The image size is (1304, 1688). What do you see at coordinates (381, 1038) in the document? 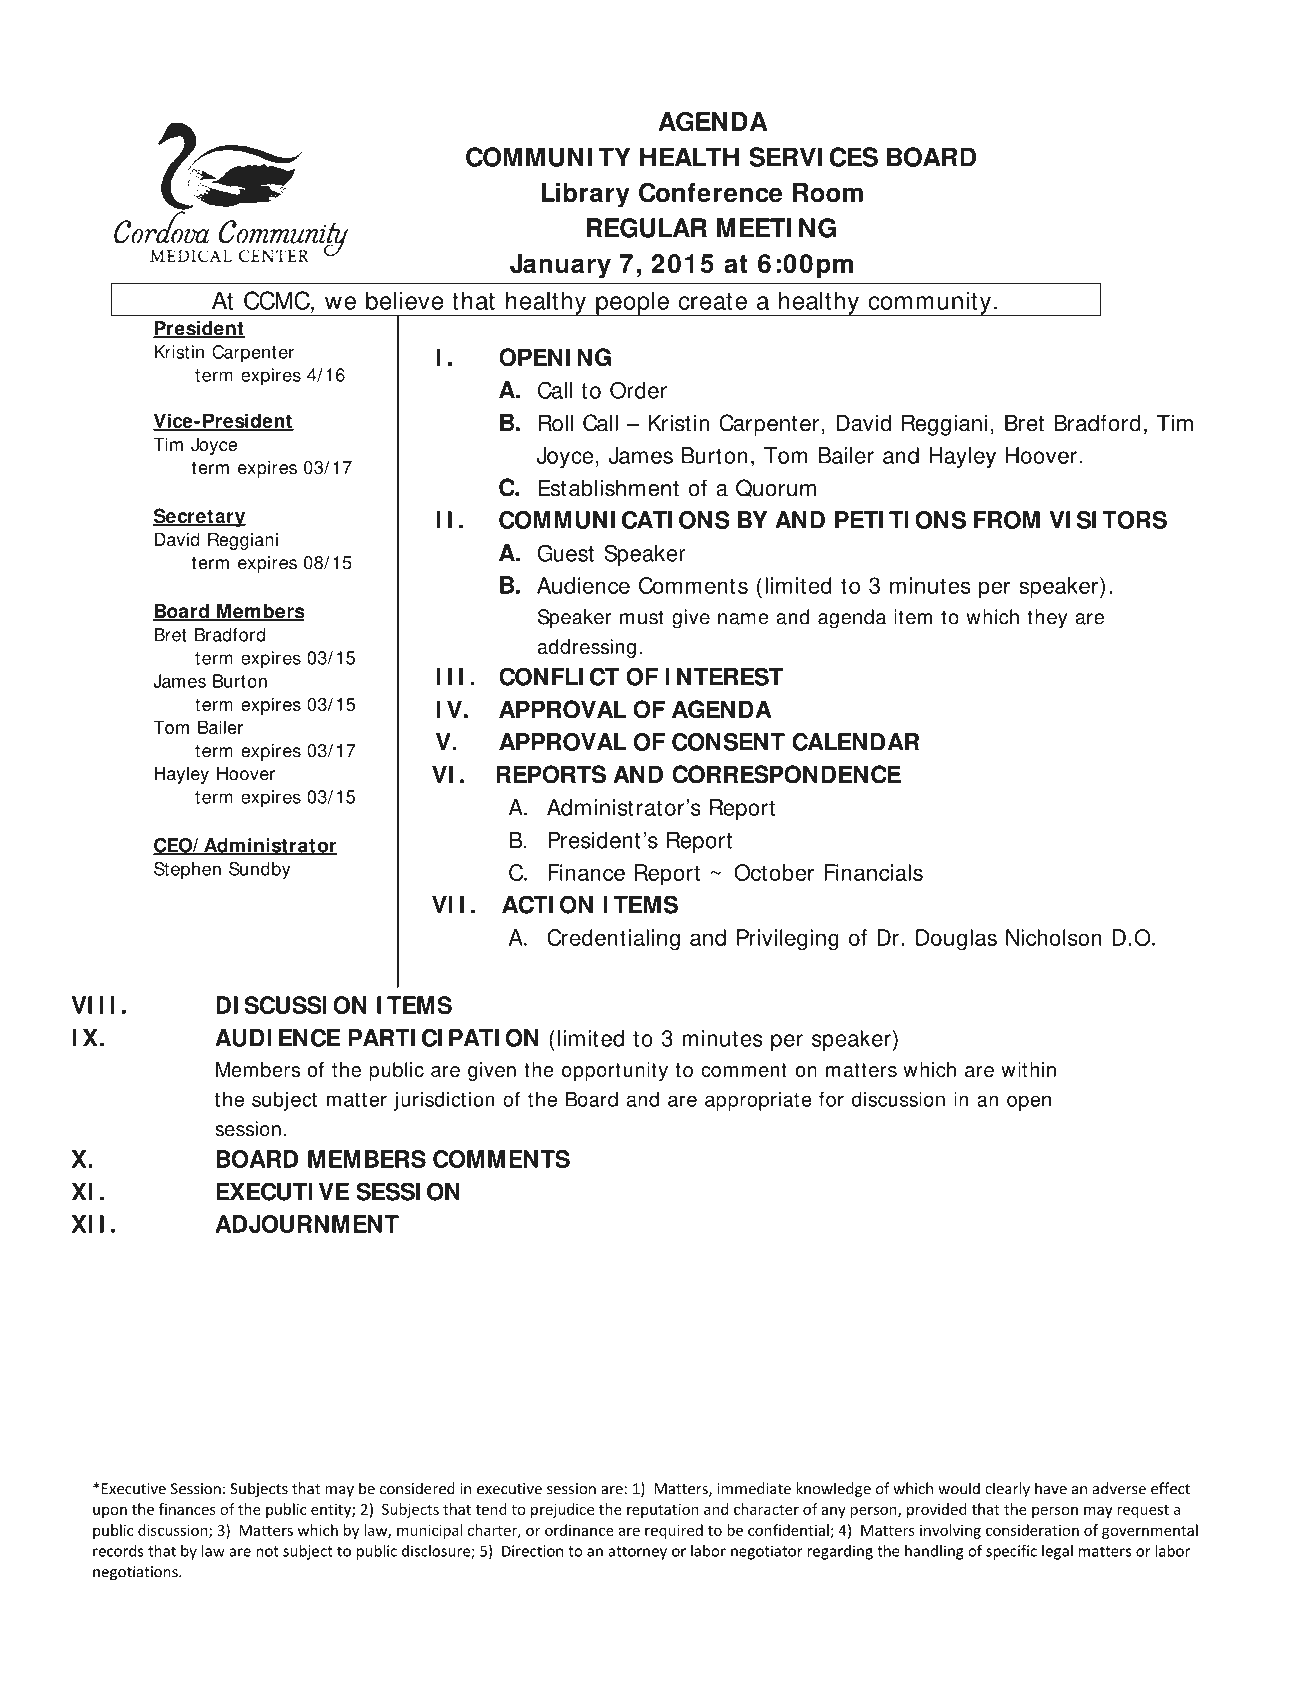
I see `PARTI` at bounding box center [381, 1038].
